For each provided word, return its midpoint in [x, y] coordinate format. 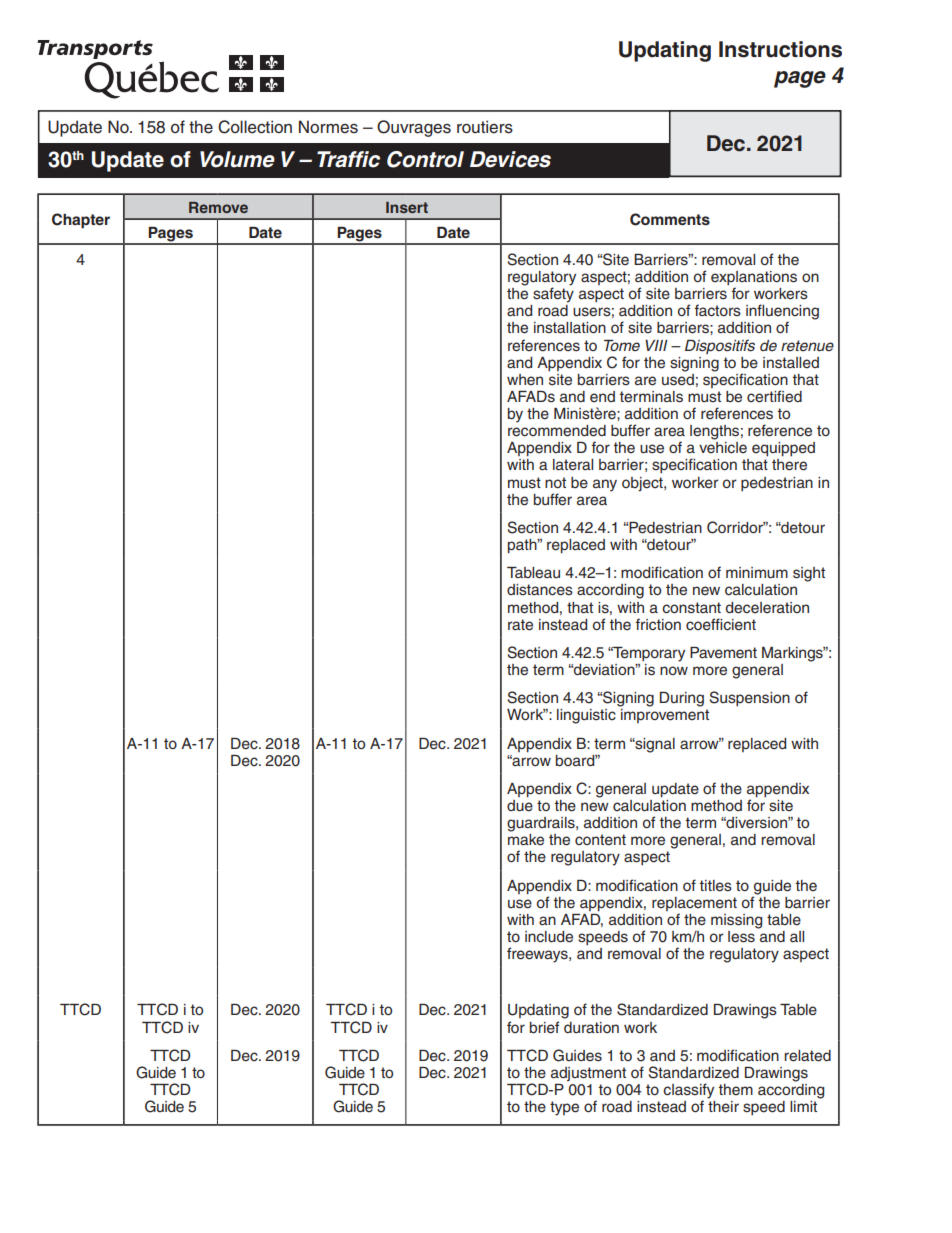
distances [540, 590]
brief [544, 1027]
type [564, 1108]
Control [425, 159]
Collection [255, 127]
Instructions [780, 49]
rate [520, 625]
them [735, 1090]
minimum [757, 573]
